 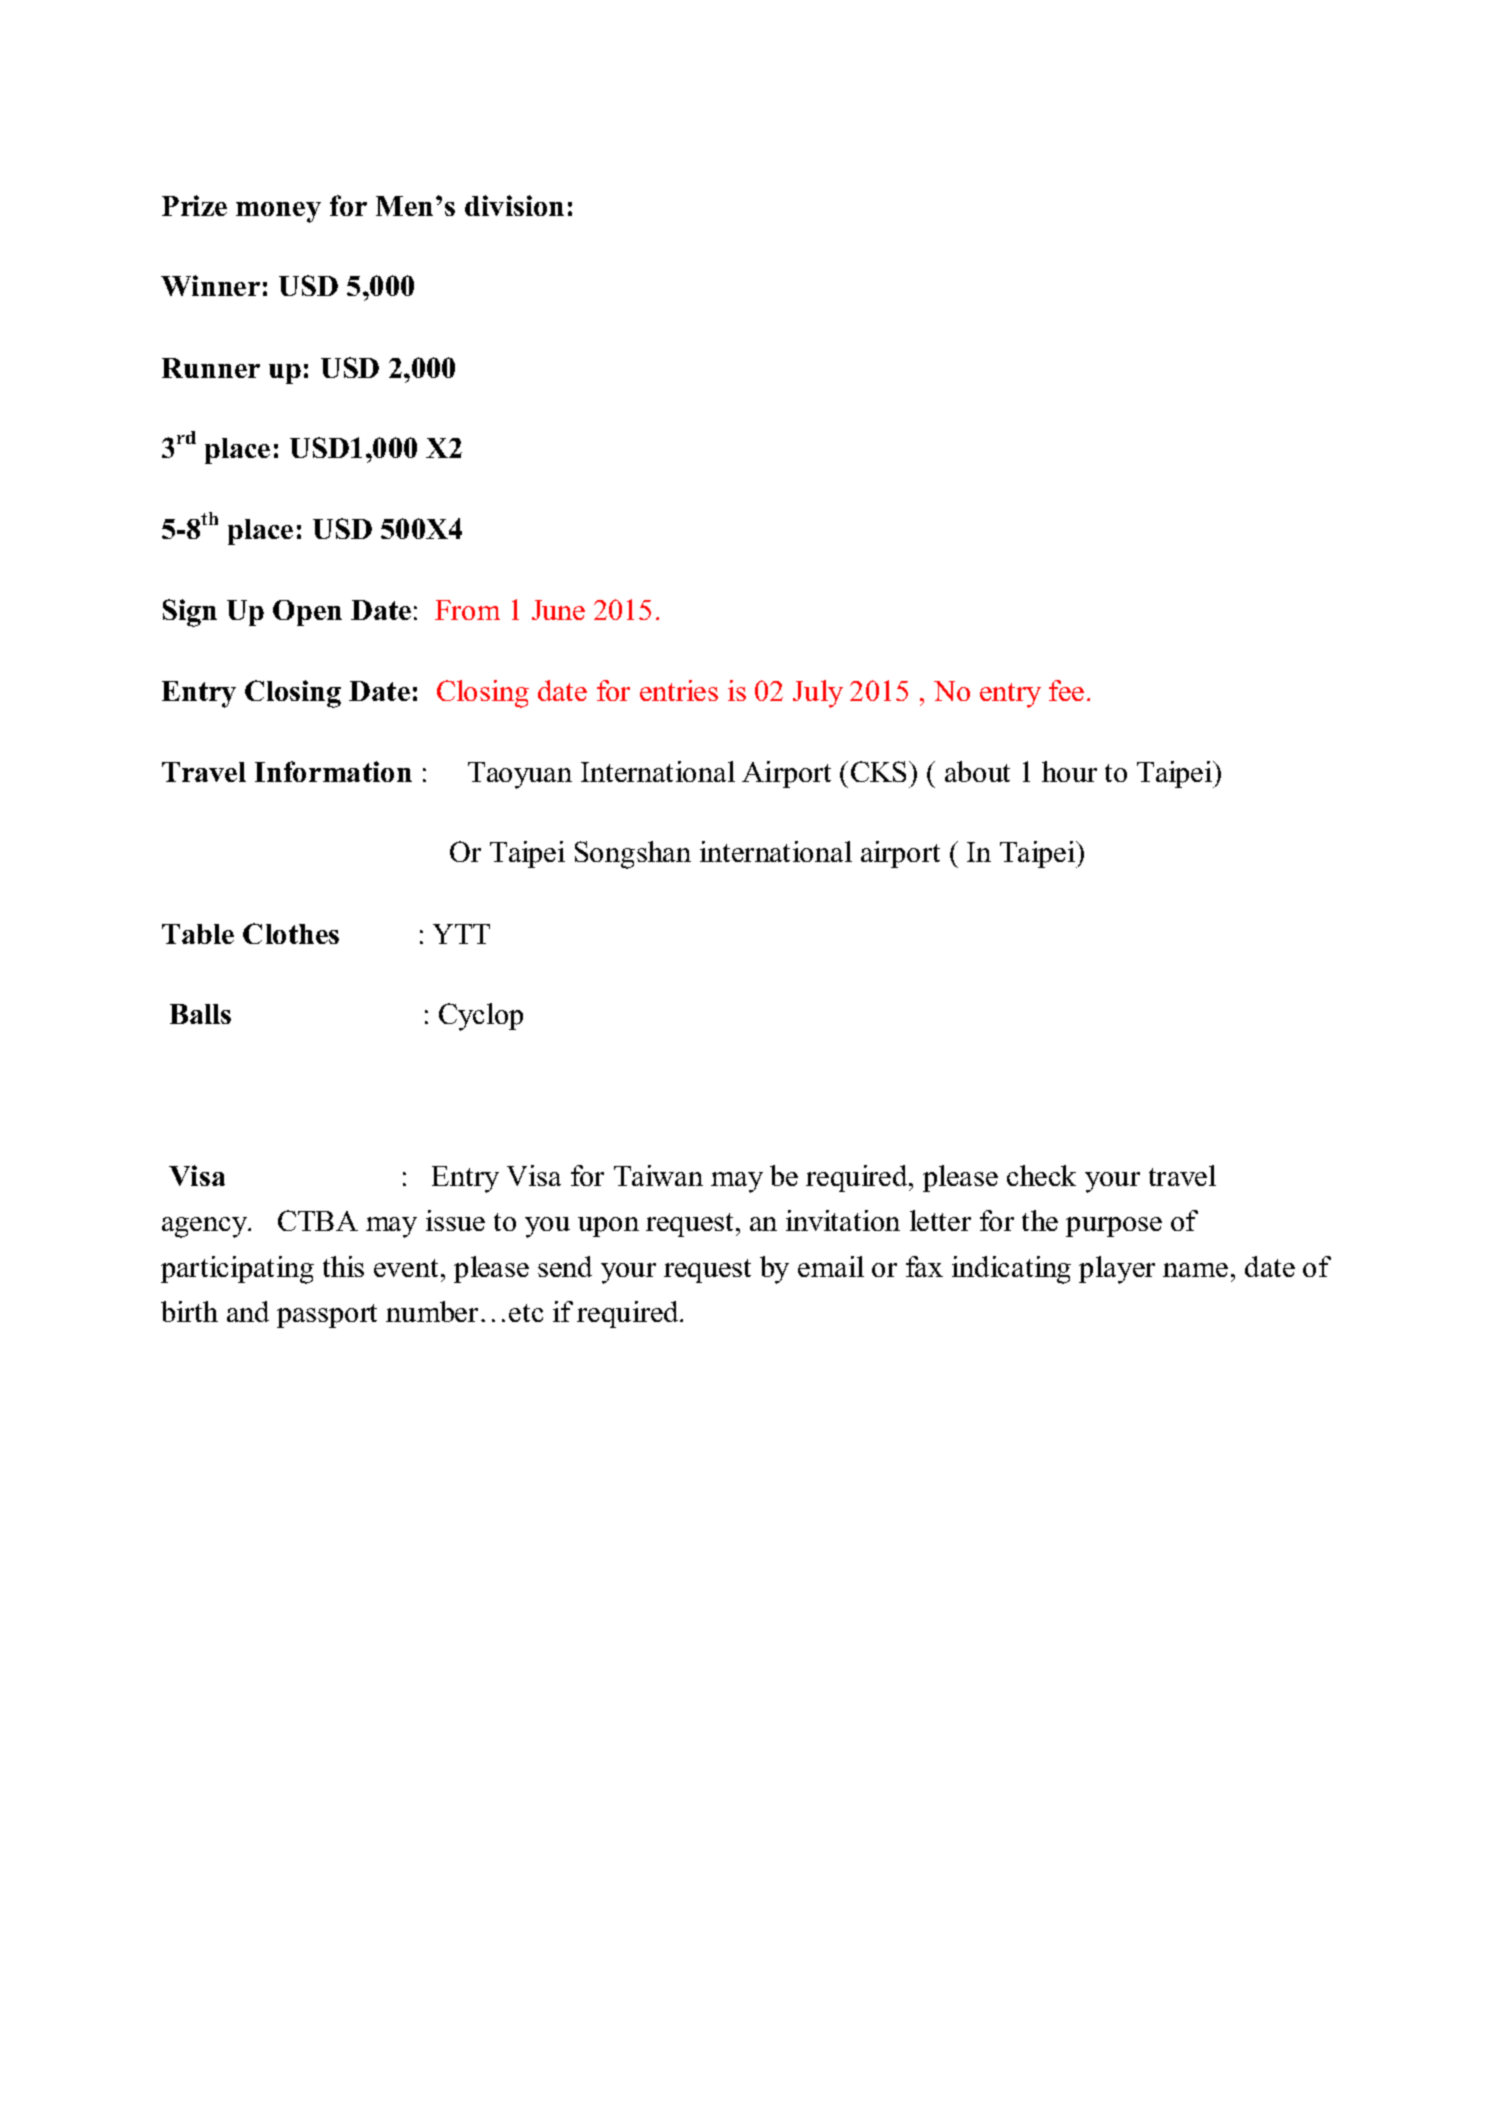 What do you see at coordinates (1069, 771) in the screenshot?
I see `hour` at bounding box center [1069, 771].
